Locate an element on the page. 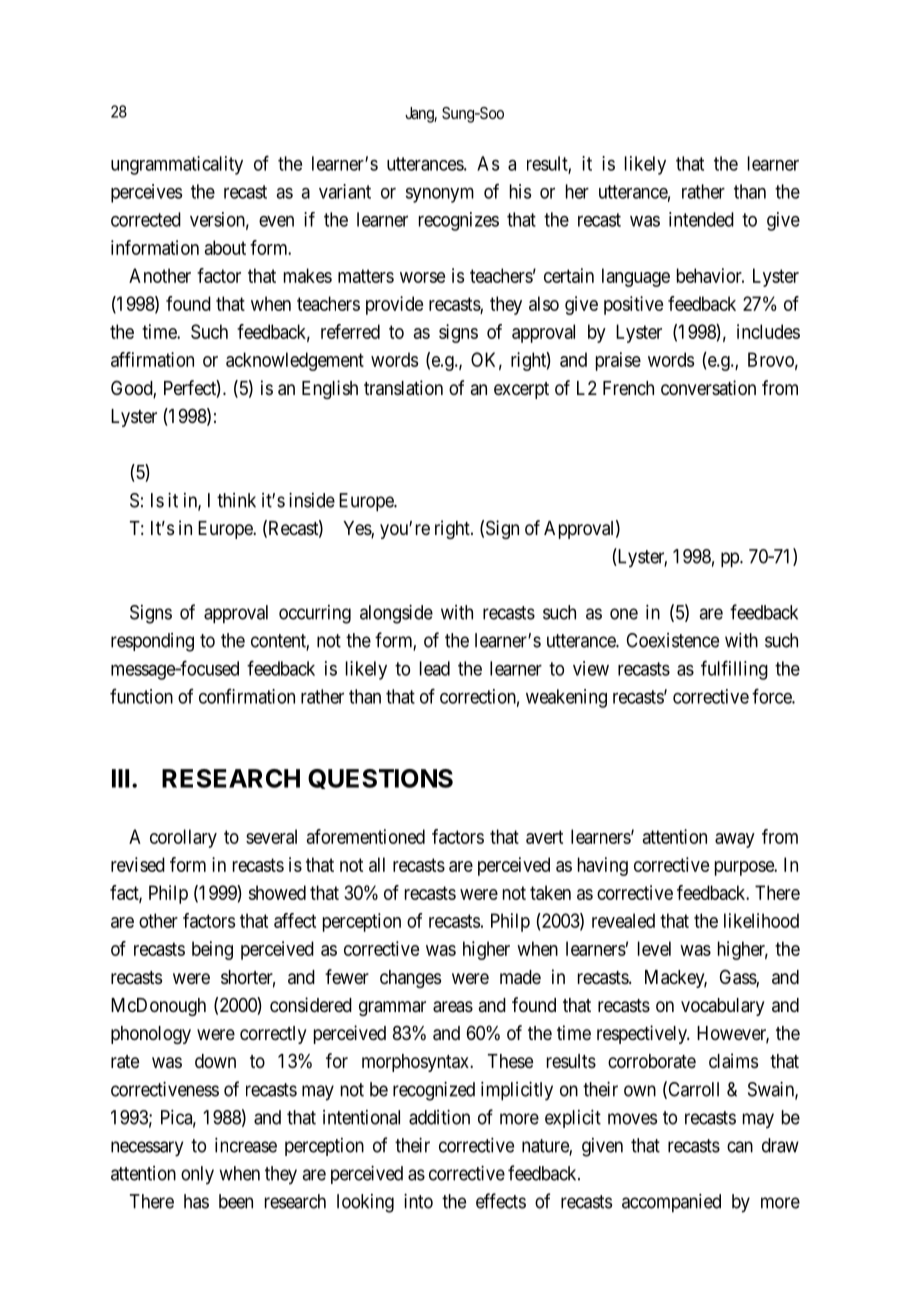 The image size is (905, 1316). only is located at coordinates (197, 1175).
